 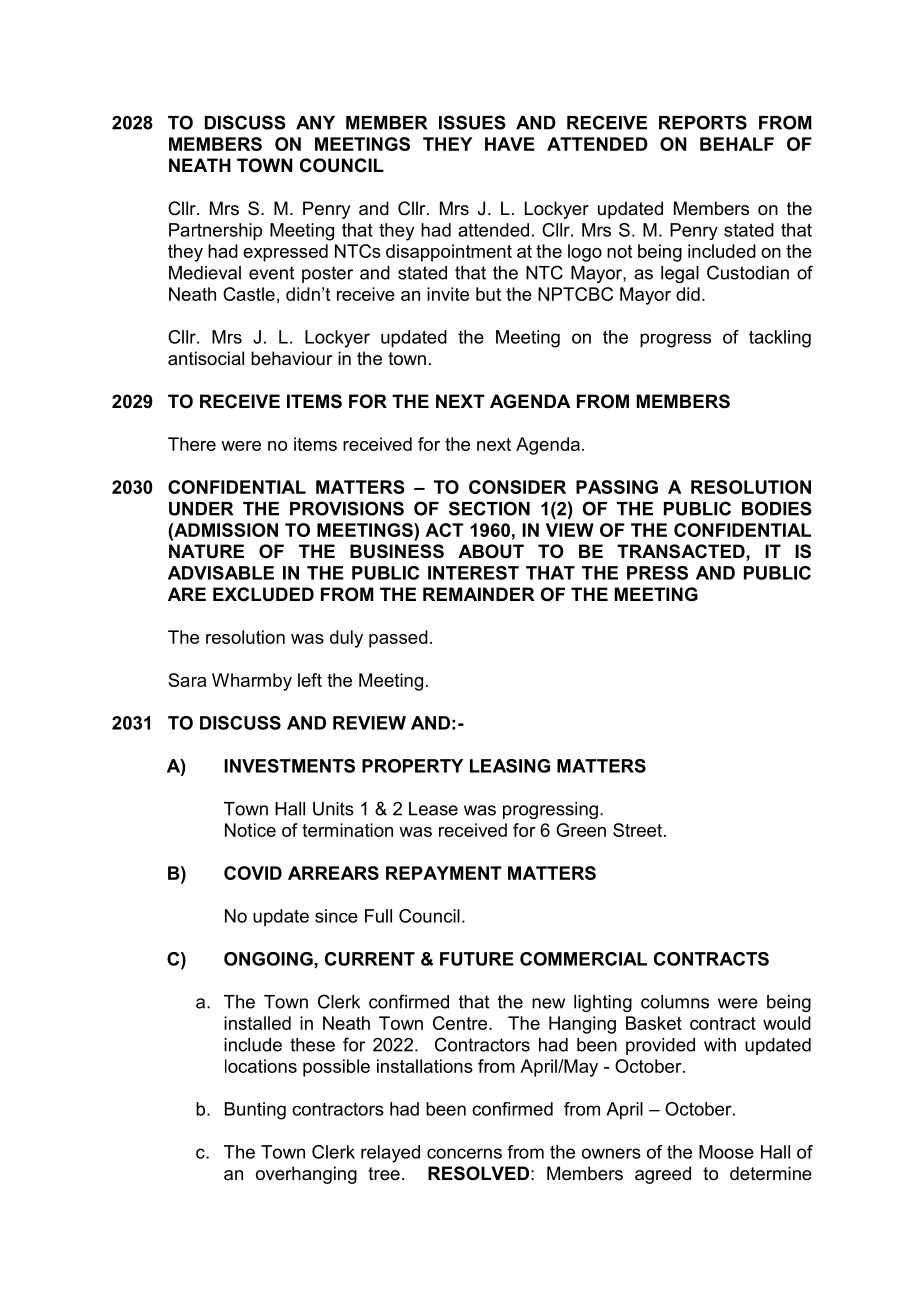 I want to click on REMAINDER, so click(x=479, y=594).
